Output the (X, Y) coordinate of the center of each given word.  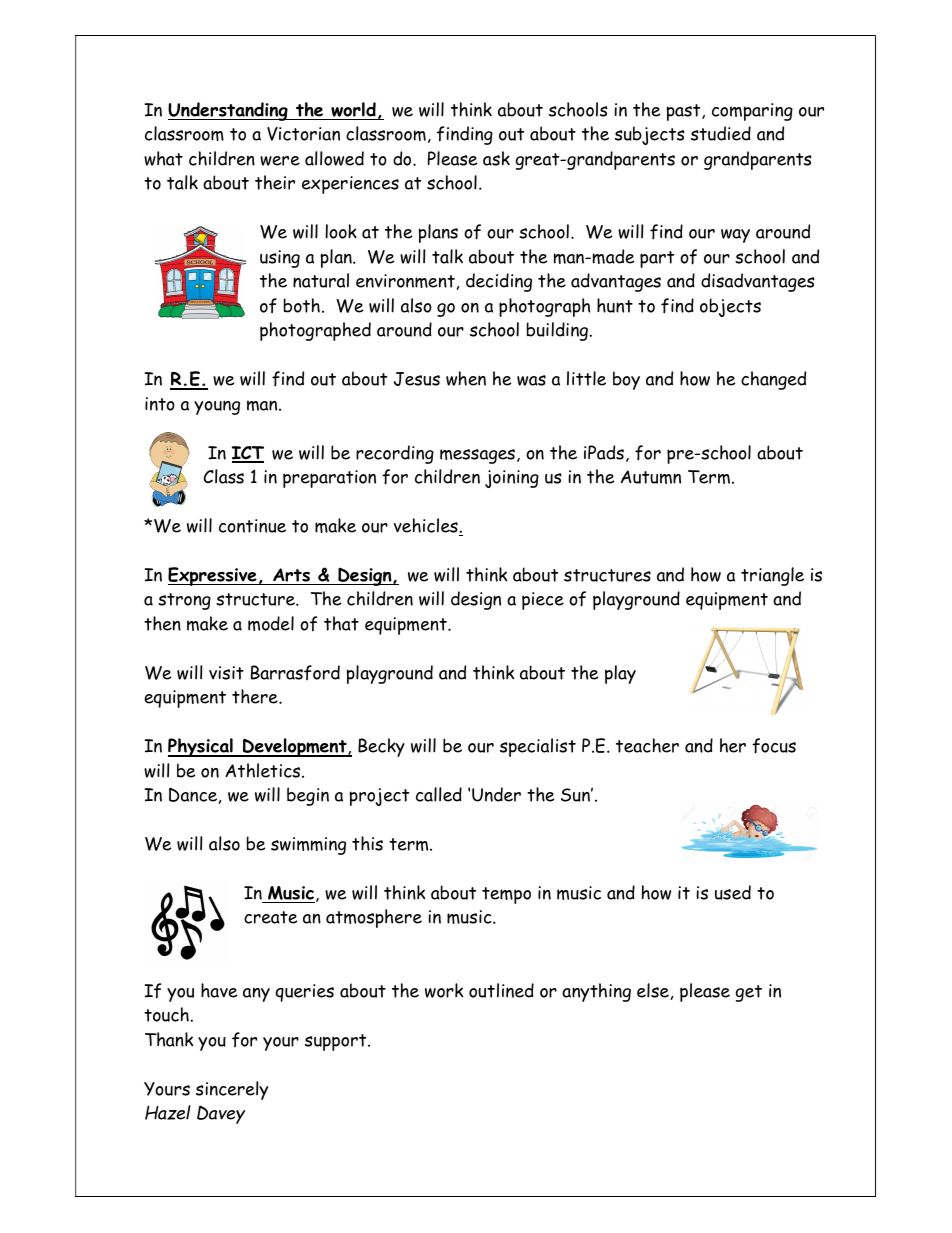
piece (543, 601)
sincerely (232, 1090)
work (444, 990)
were (280, 161)
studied (721, 133)
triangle (772, 576)
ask (496, 158)
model (271, 623)
